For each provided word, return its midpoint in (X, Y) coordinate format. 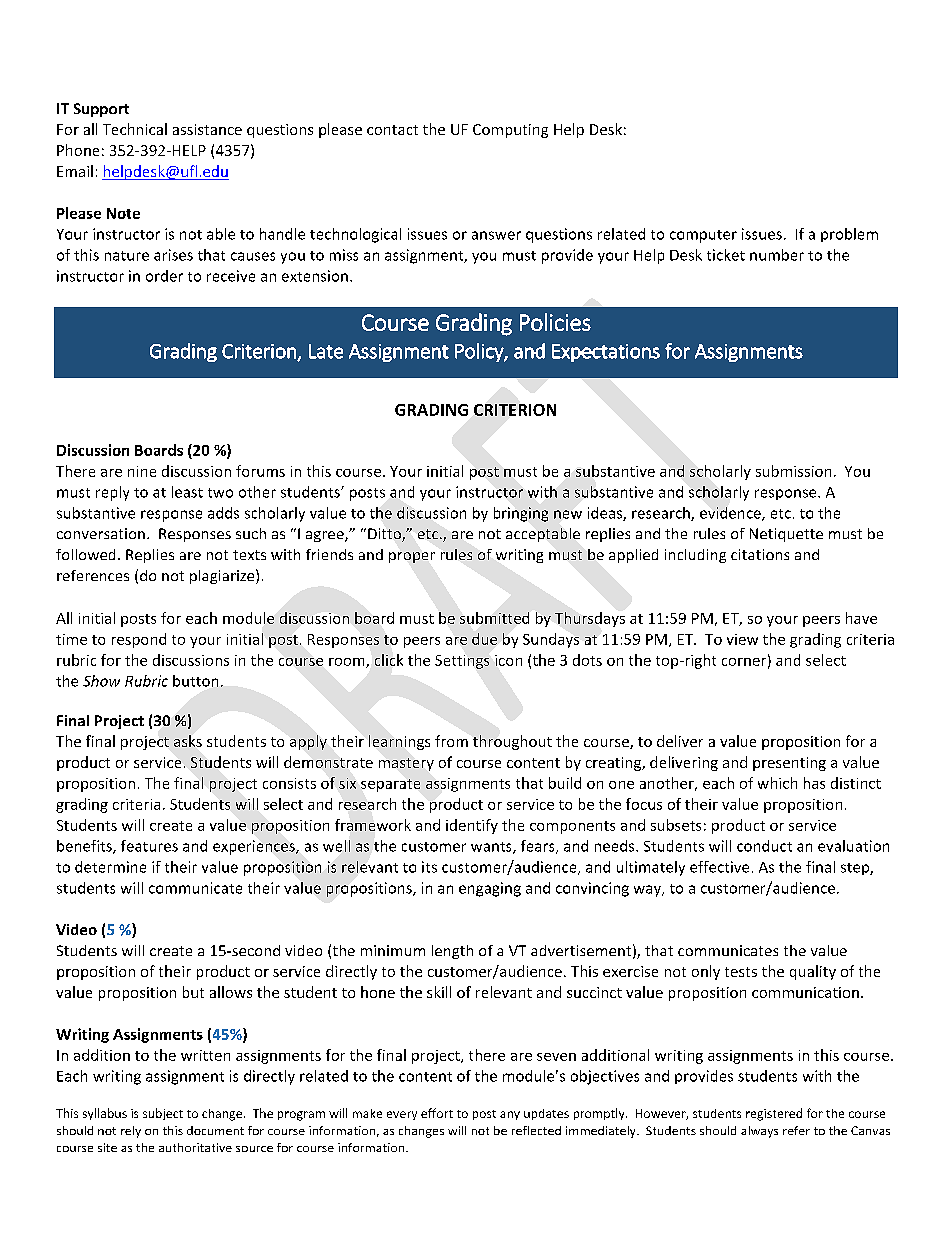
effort (437, 1113)
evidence (731, 514)
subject (163, 1114)
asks (188, 741)
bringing (521, 514)
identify (472, 826)
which (777, 783)
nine (142, 471)
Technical (135, 129)
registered (774, 1114)
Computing (510, 131)
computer (703, 236)
